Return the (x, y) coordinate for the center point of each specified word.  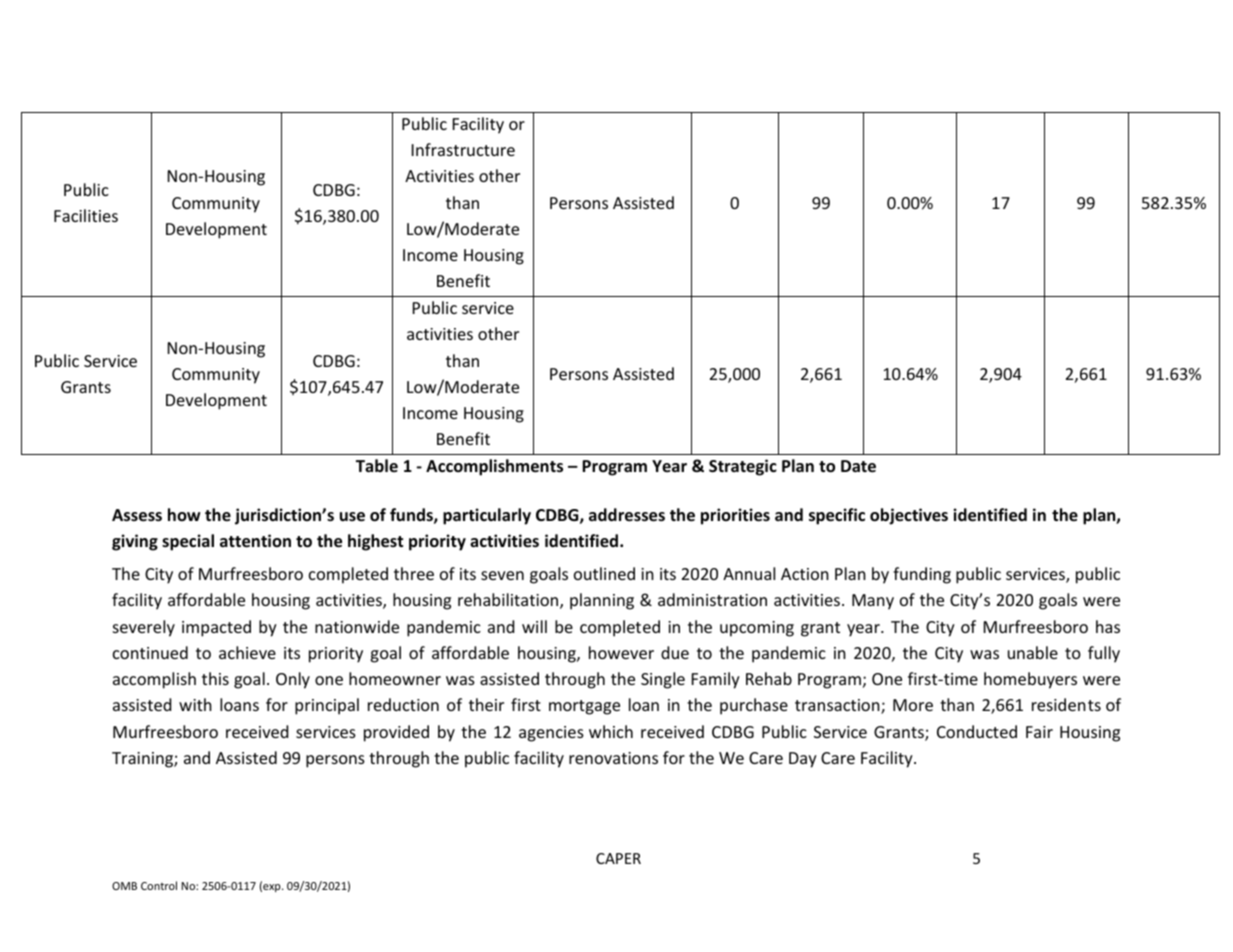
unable (1033, 652)
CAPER (618, 858)
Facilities (86, 215)
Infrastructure (463, 149)
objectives (909, 516)
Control (159, 885)
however (621, 652)
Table (377, 465)
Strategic (743, 467)
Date (858, 466)
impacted (216, 628)
